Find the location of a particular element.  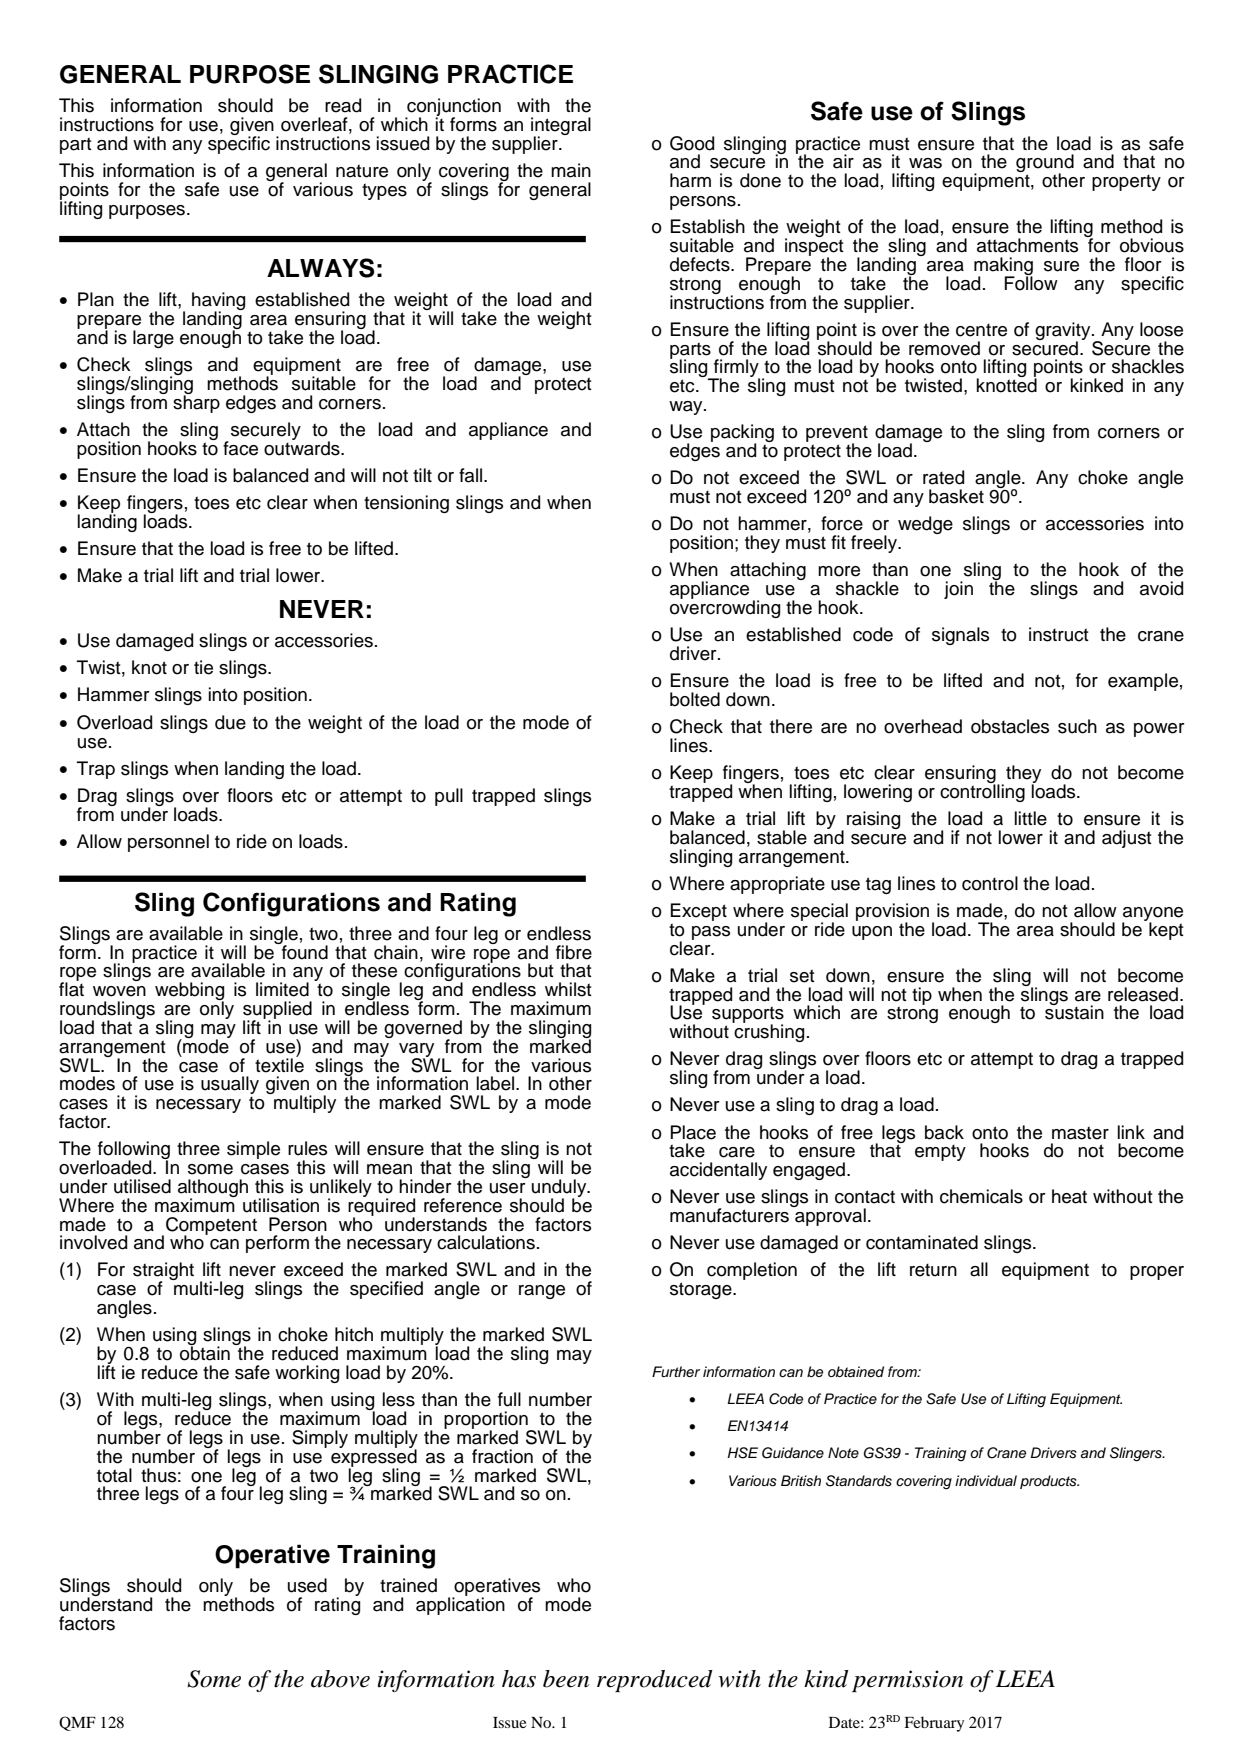

ground is located at coordinates (1045, 164).
